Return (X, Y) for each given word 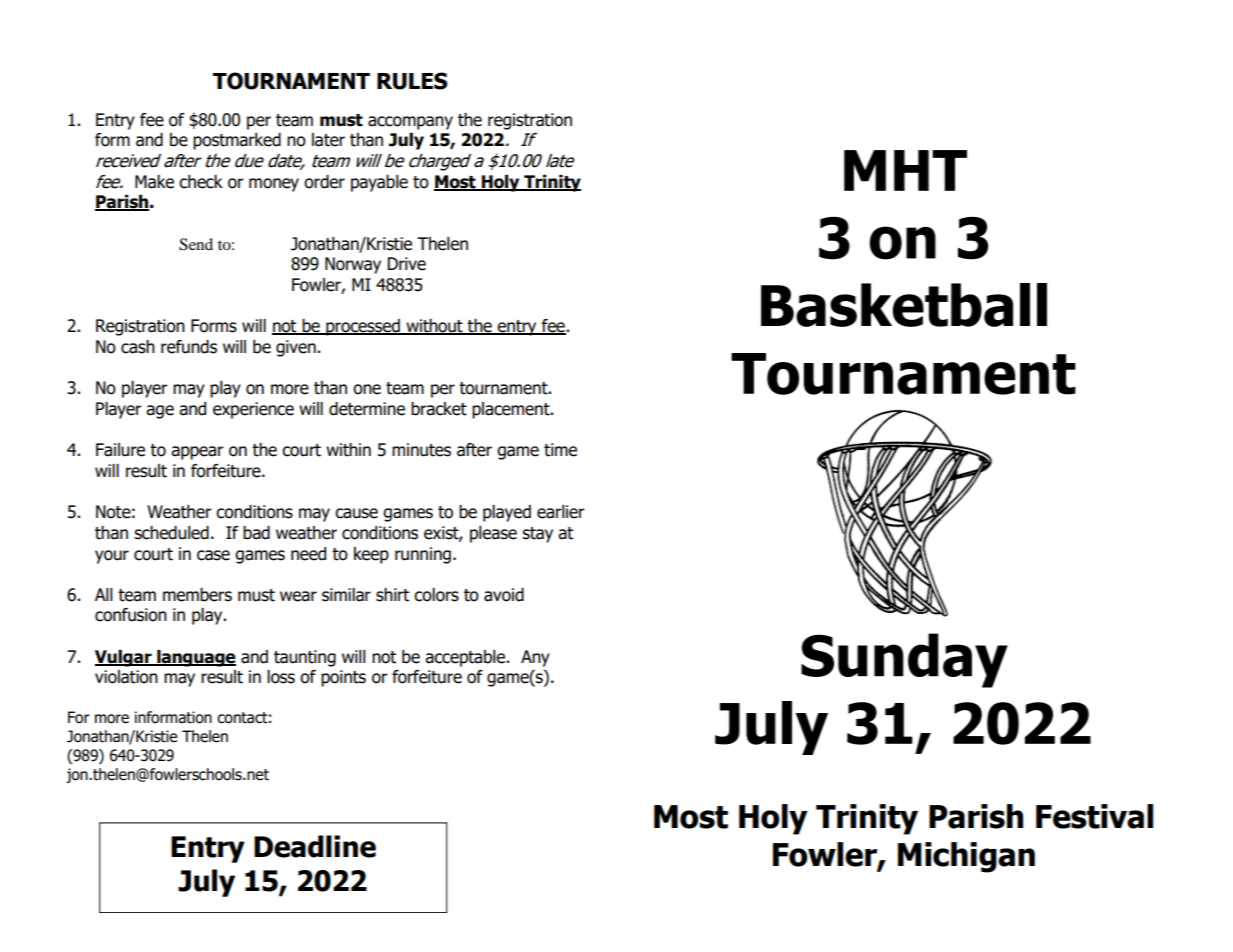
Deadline (315, 846)
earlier (561, 512)
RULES (412, 81)
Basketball (904, 305)
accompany (410, 123)
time (560, 450)
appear (197, 453)
